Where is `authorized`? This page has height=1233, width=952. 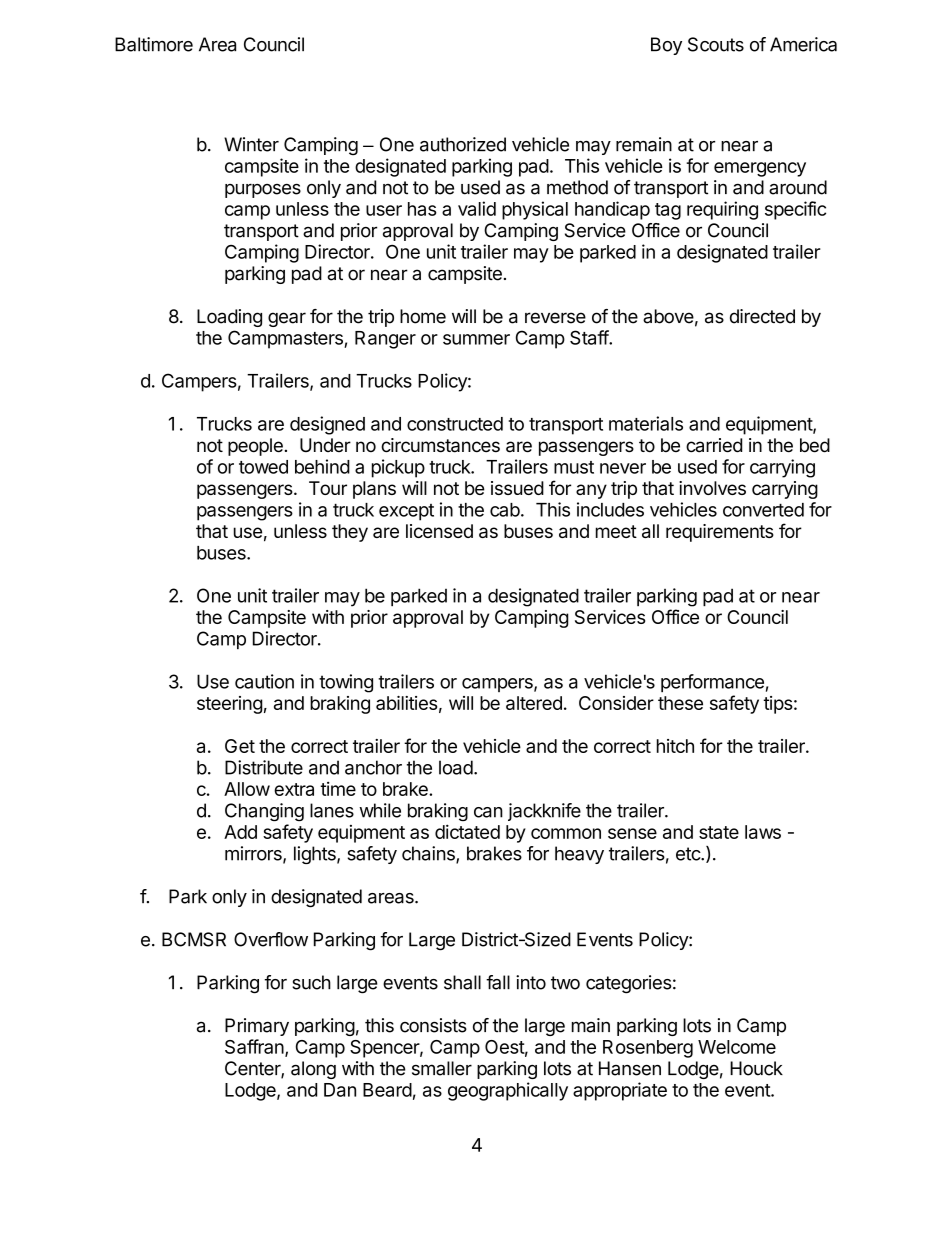 authorized is located at coordinates (463, 144).
